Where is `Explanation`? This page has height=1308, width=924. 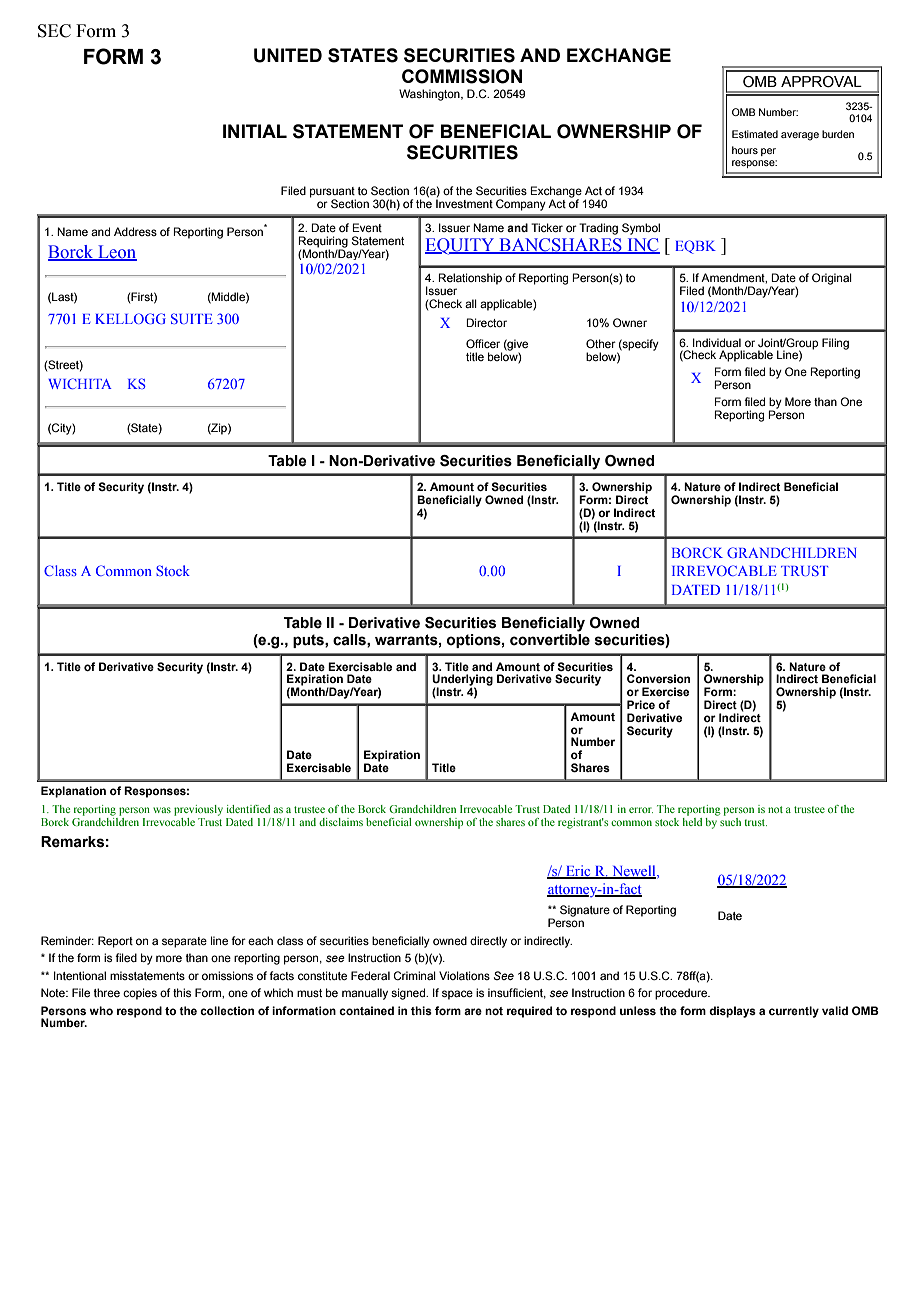
Explanation is located at coordinates (73, 792).
